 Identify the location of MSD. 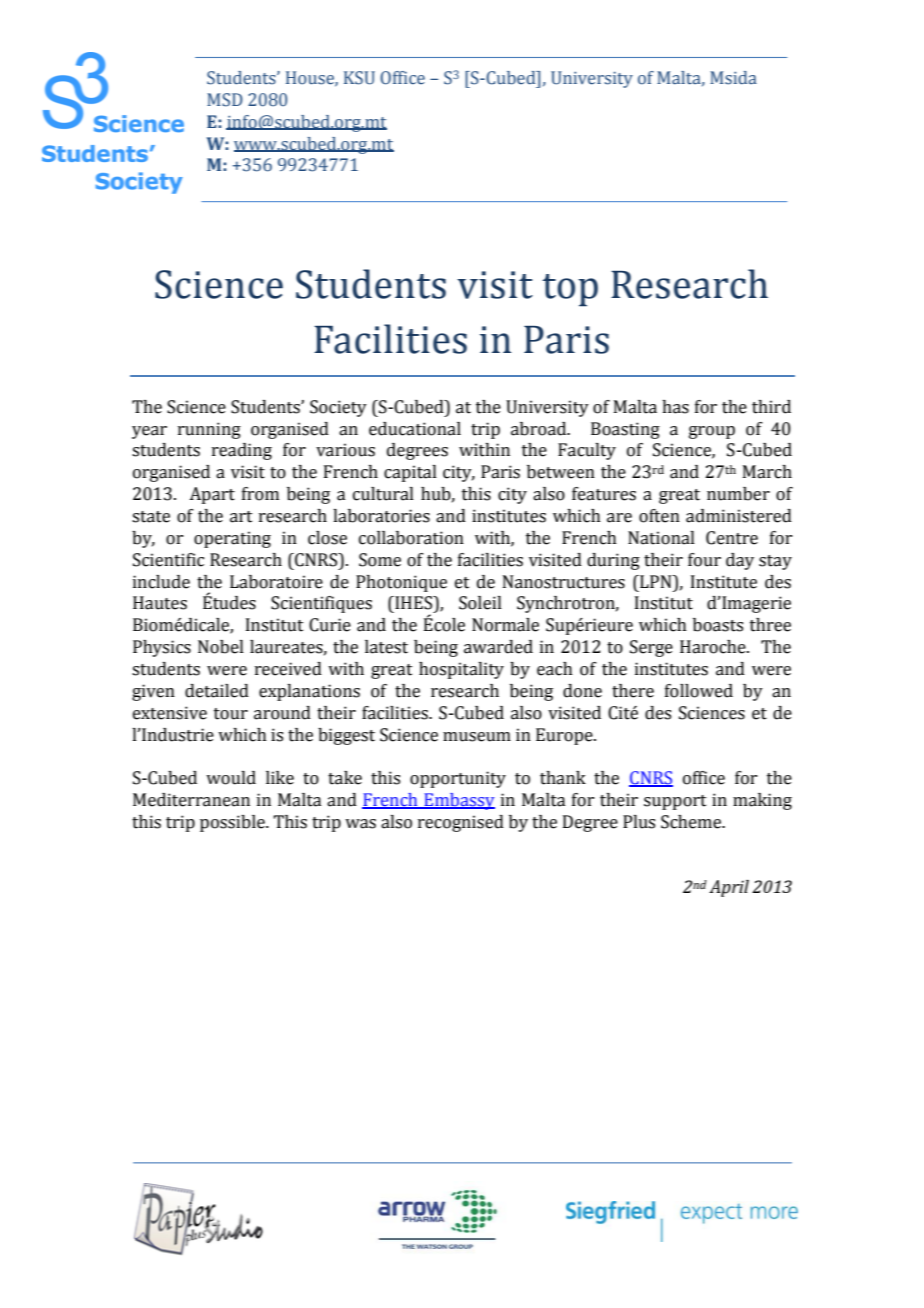
(225, 100).
